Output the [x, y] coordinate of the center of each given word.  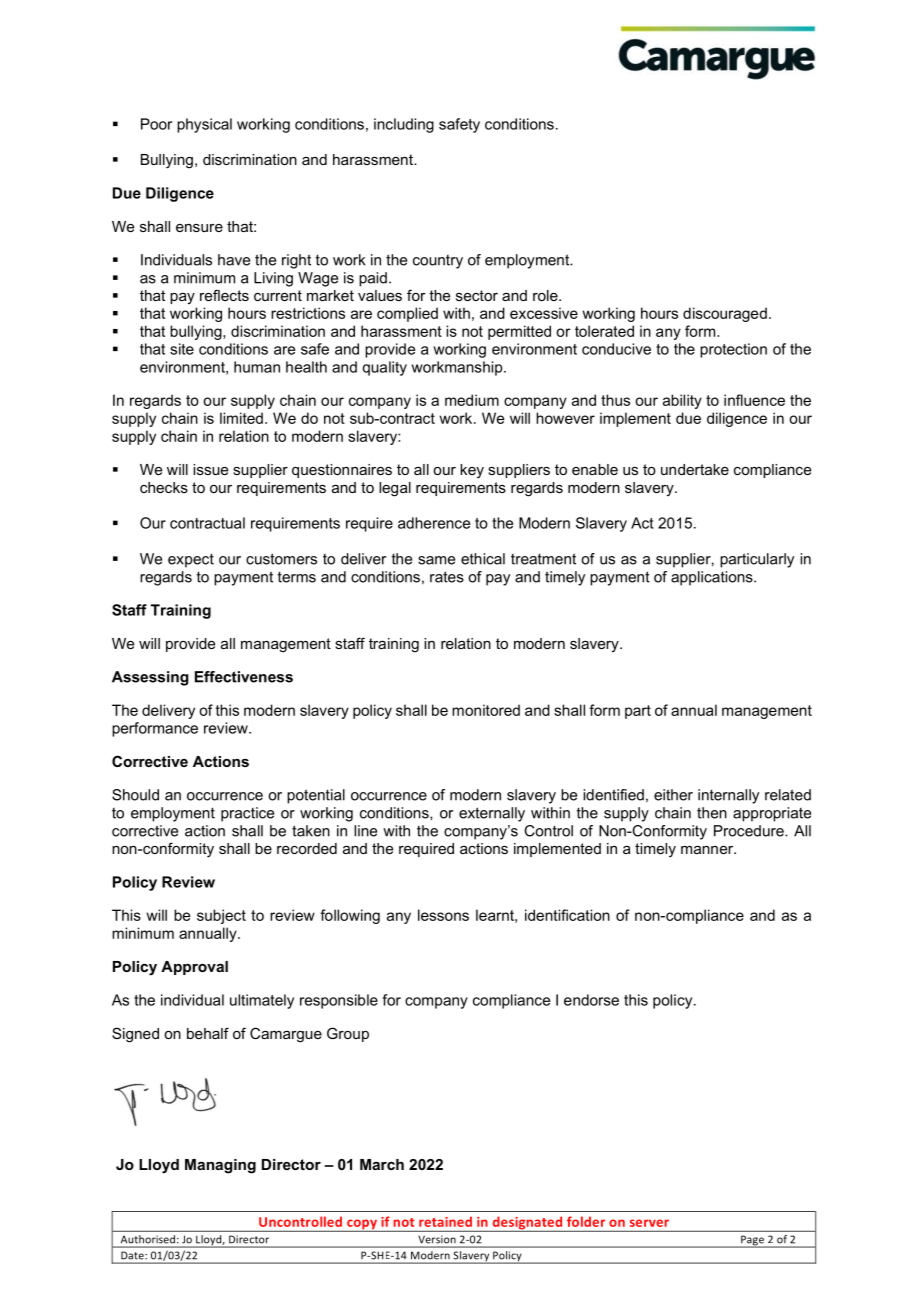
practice [247, 814]
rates [447, 577]
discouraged [725, 314]
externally [492, 814]
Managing [220, 1166]
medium [472, 400]
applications [713, 578]
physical [204, 125]
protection [733, 350]
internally [728, 796]
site [182, 349]
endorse [591, 1000]
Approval [194, 968]
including [404, 125]
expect [191, 560]
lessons [443, 915]
